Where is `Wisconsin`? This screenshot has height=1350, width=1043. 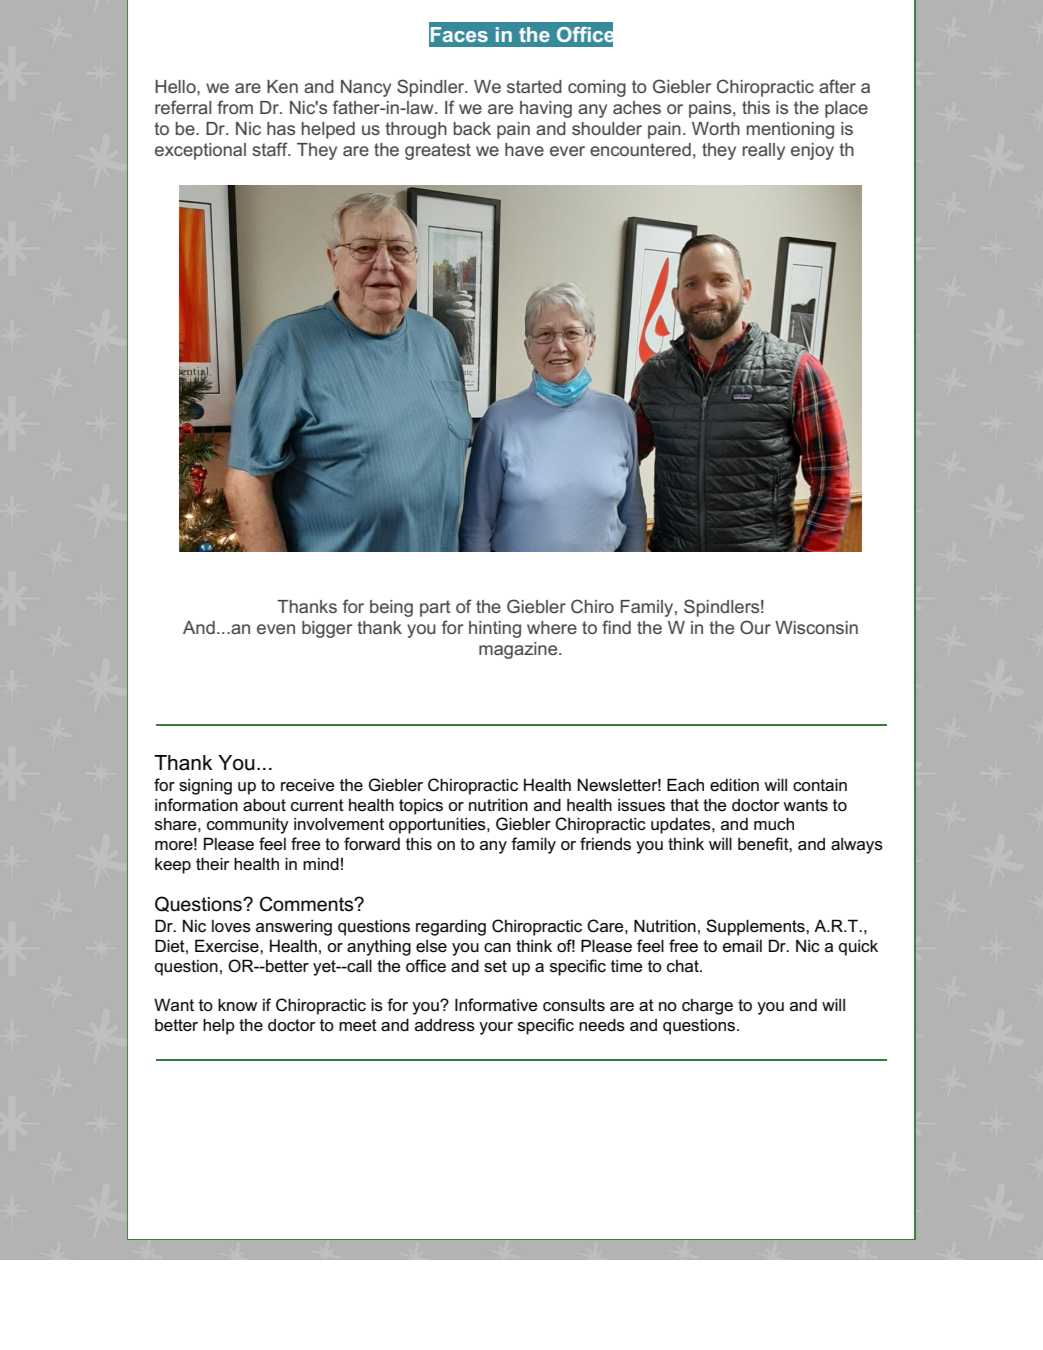 Wisconsin is located at coordinates (816, 627).
